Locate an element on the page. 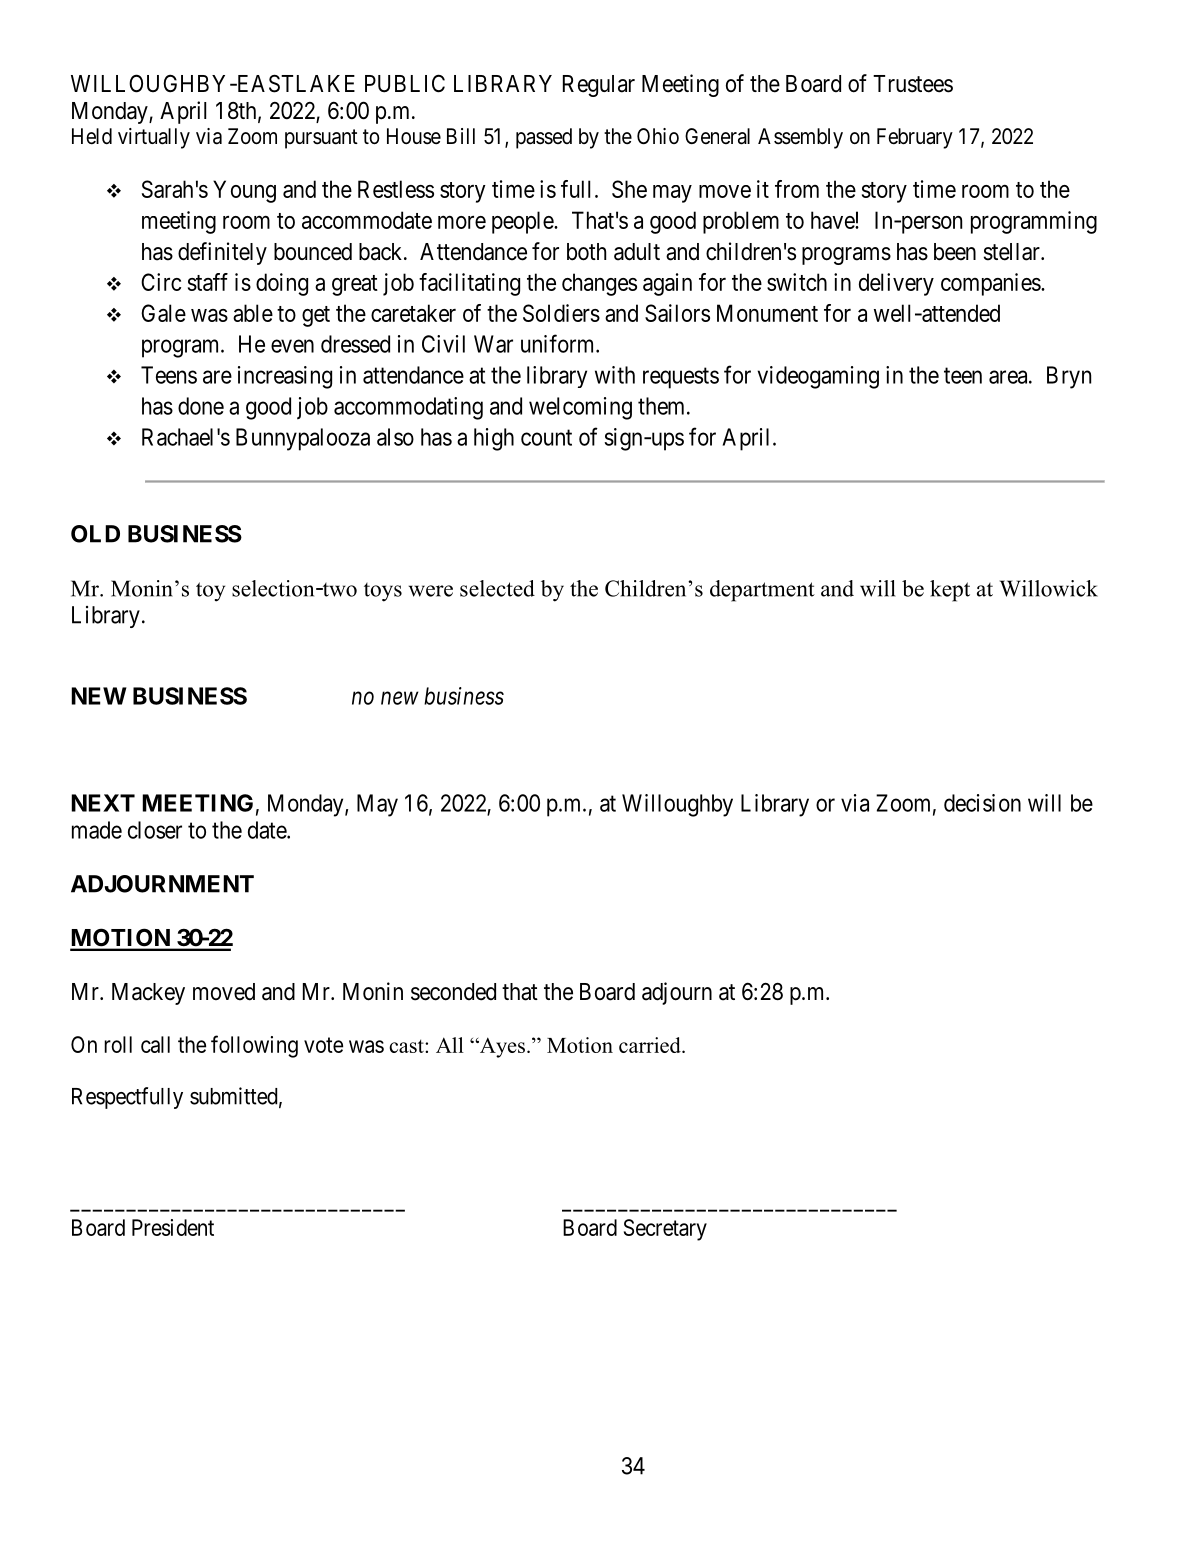  able is located at coordinates (253, 313).
